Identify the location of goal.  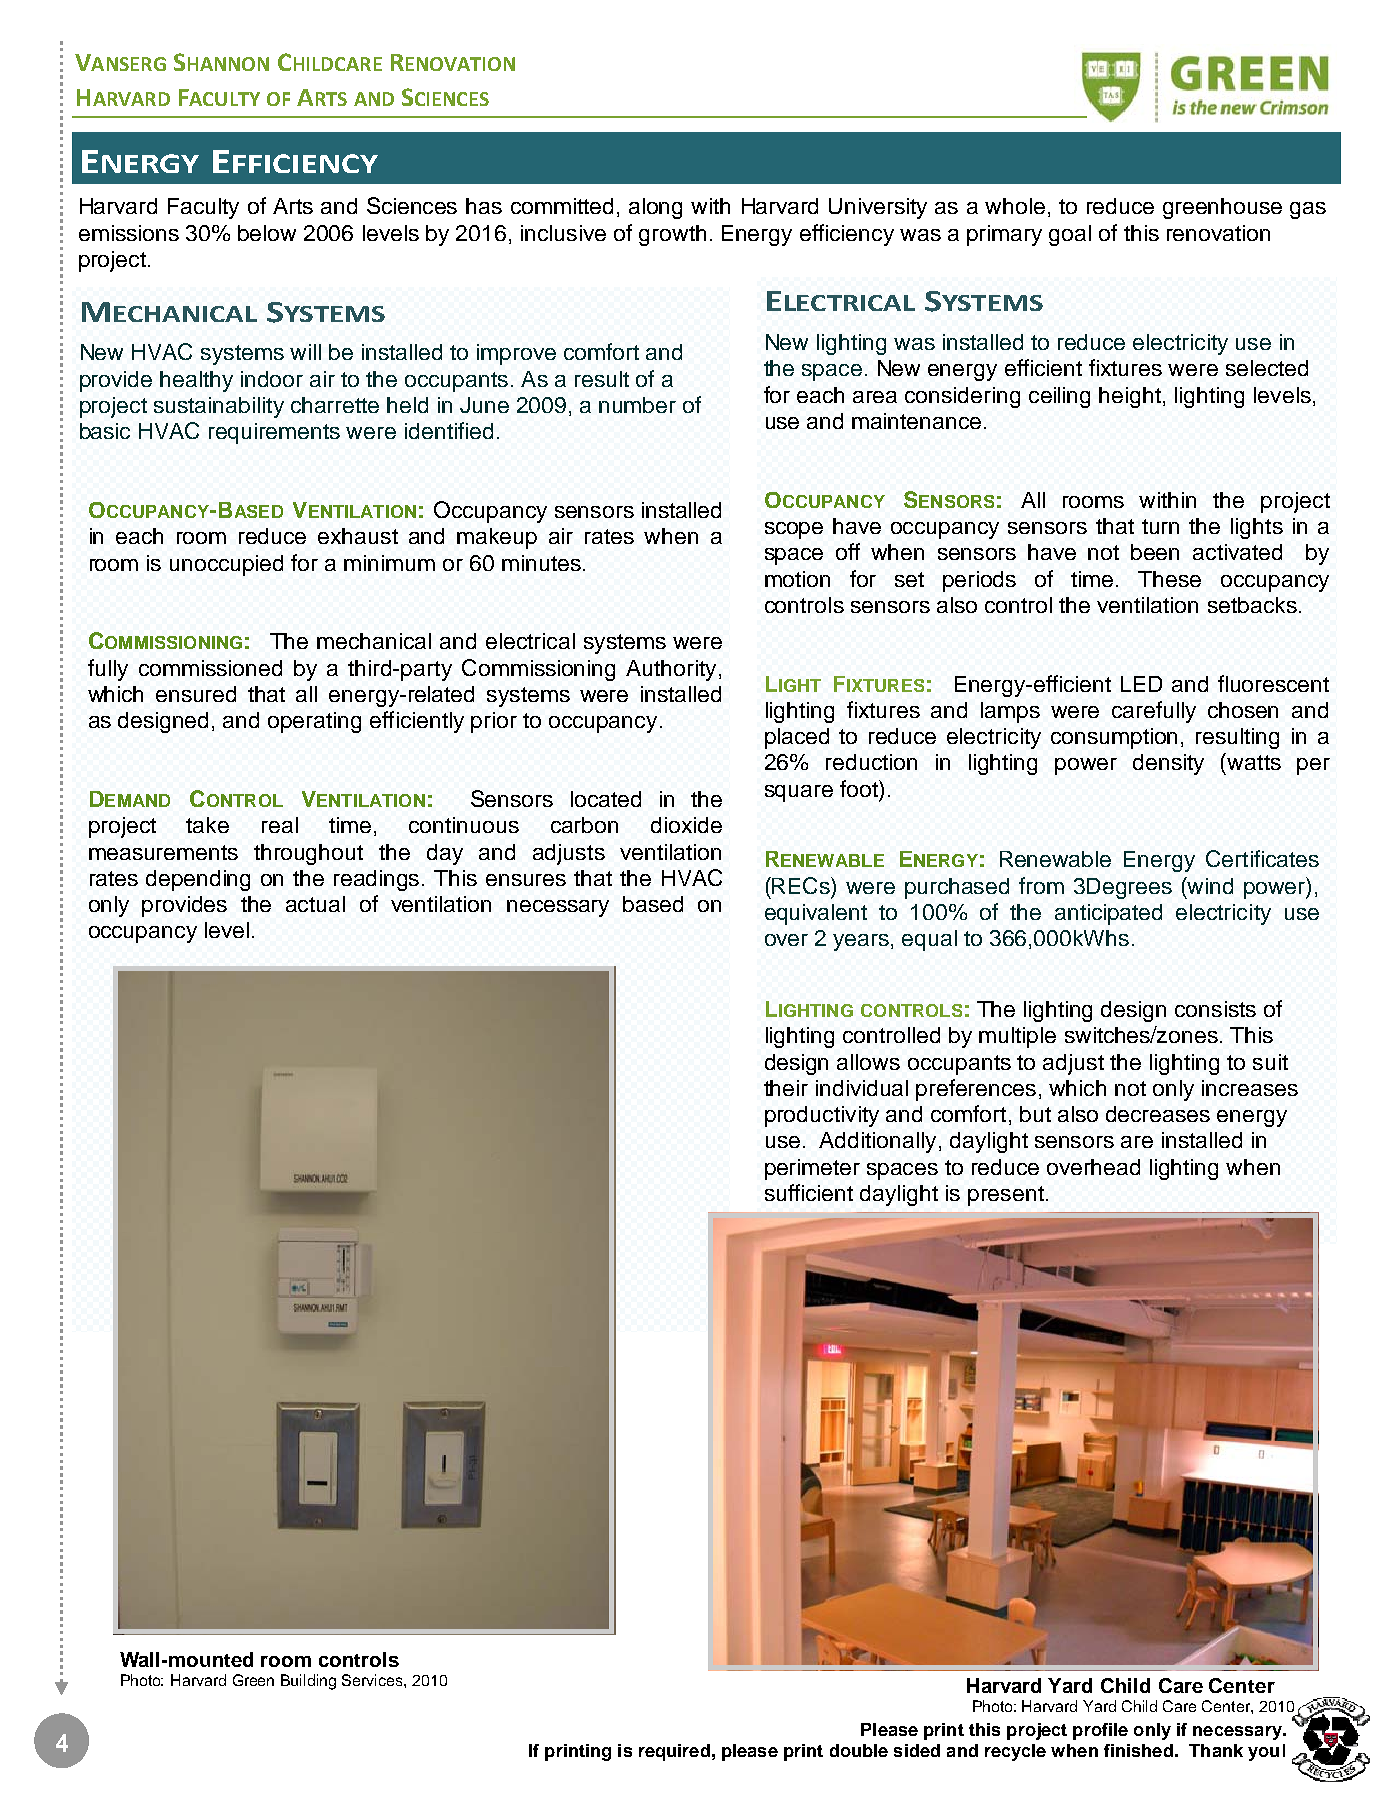
(1070, 235).
